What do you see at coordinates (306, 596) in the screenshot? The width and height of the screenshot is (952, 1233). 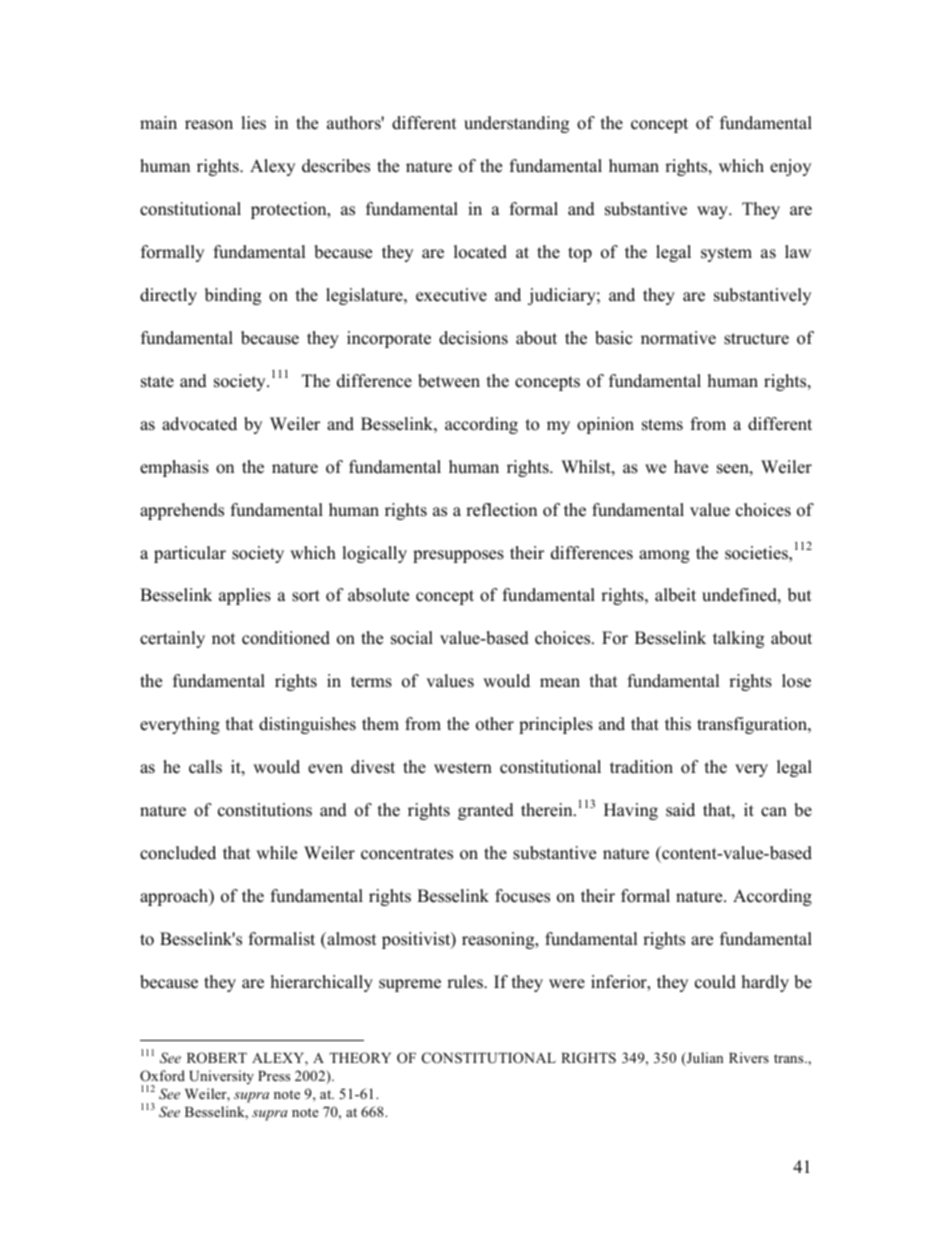 I see `sort` at bounding box center [306, 596].
